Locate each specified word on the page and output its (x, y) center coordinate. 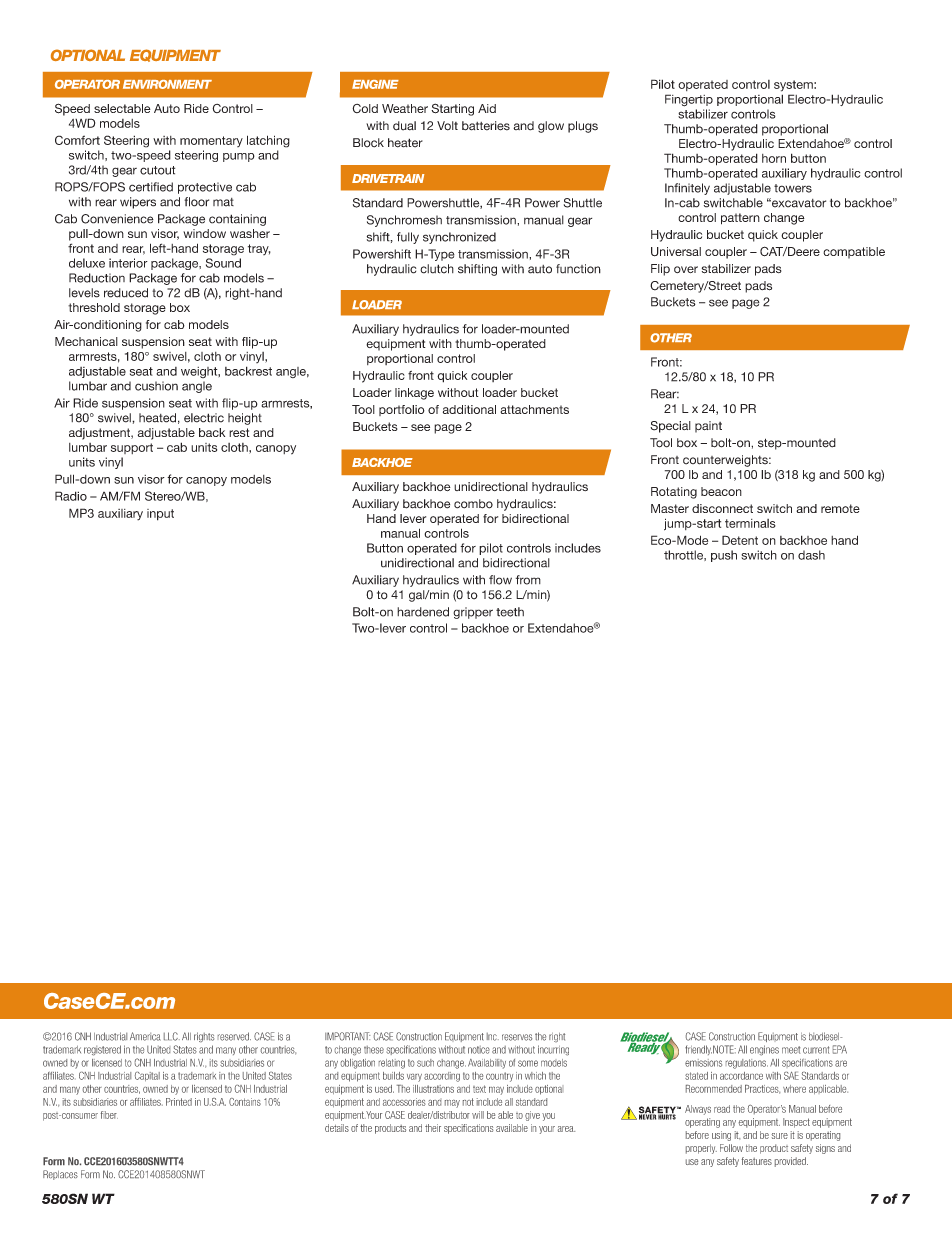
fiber (109, 1115)
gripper (473, 613)
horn (774, 158)
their (433, 1128)
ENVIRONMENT (167, 84)
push (724, 556)
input (160, 515)
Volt (447, 126)
